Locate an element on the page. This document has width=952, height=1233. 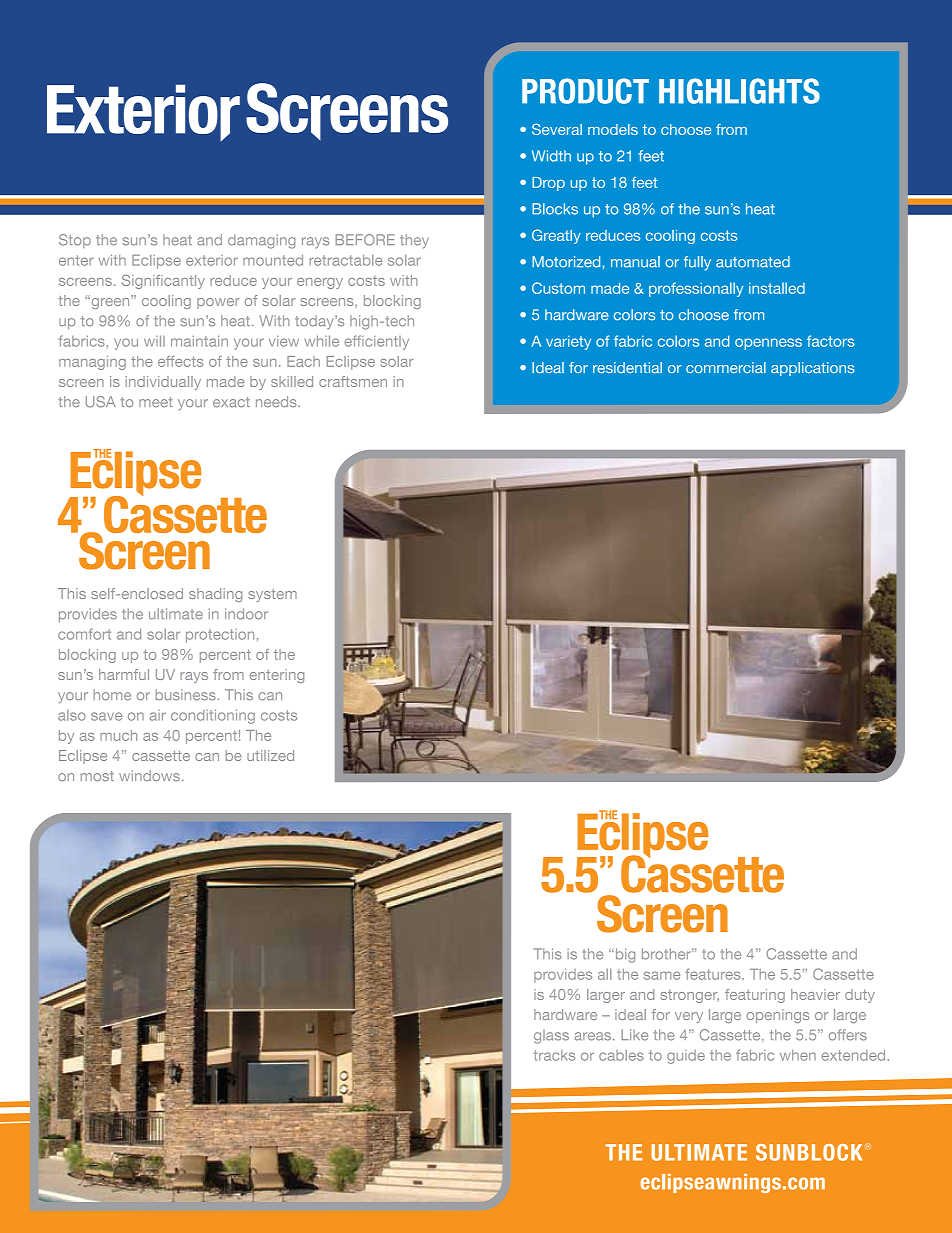
features is located at coordinates (714, 974).
